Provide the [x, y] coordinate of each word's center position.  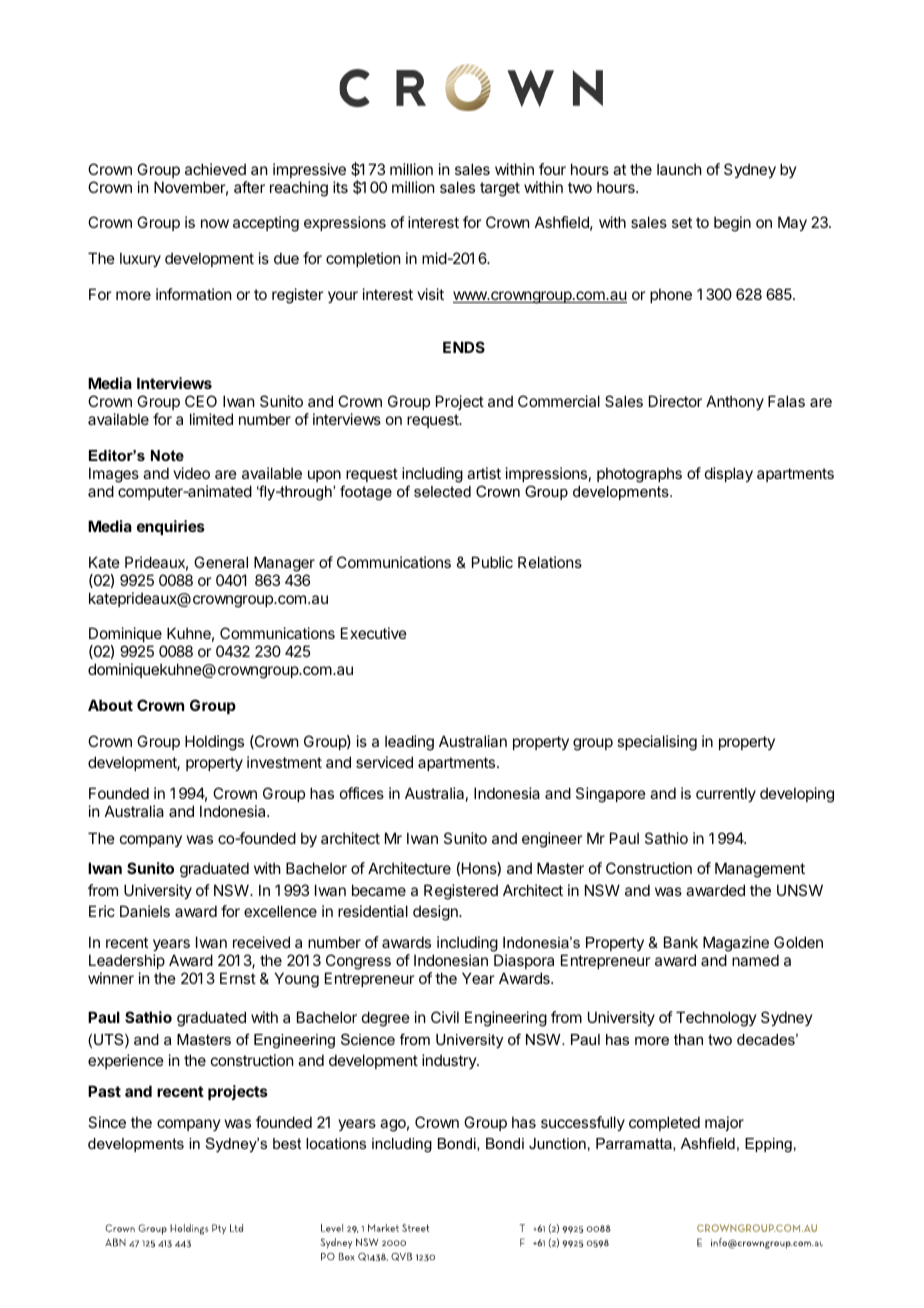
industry [450, 1061]
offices [362, 793]
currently [726, 794]
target [500, 189]
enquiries [171, 527]
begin [732, 224]
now [215, 223]
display [729, 474]
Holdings [214, 743]
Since [107, 1122]
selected [442, 491]
